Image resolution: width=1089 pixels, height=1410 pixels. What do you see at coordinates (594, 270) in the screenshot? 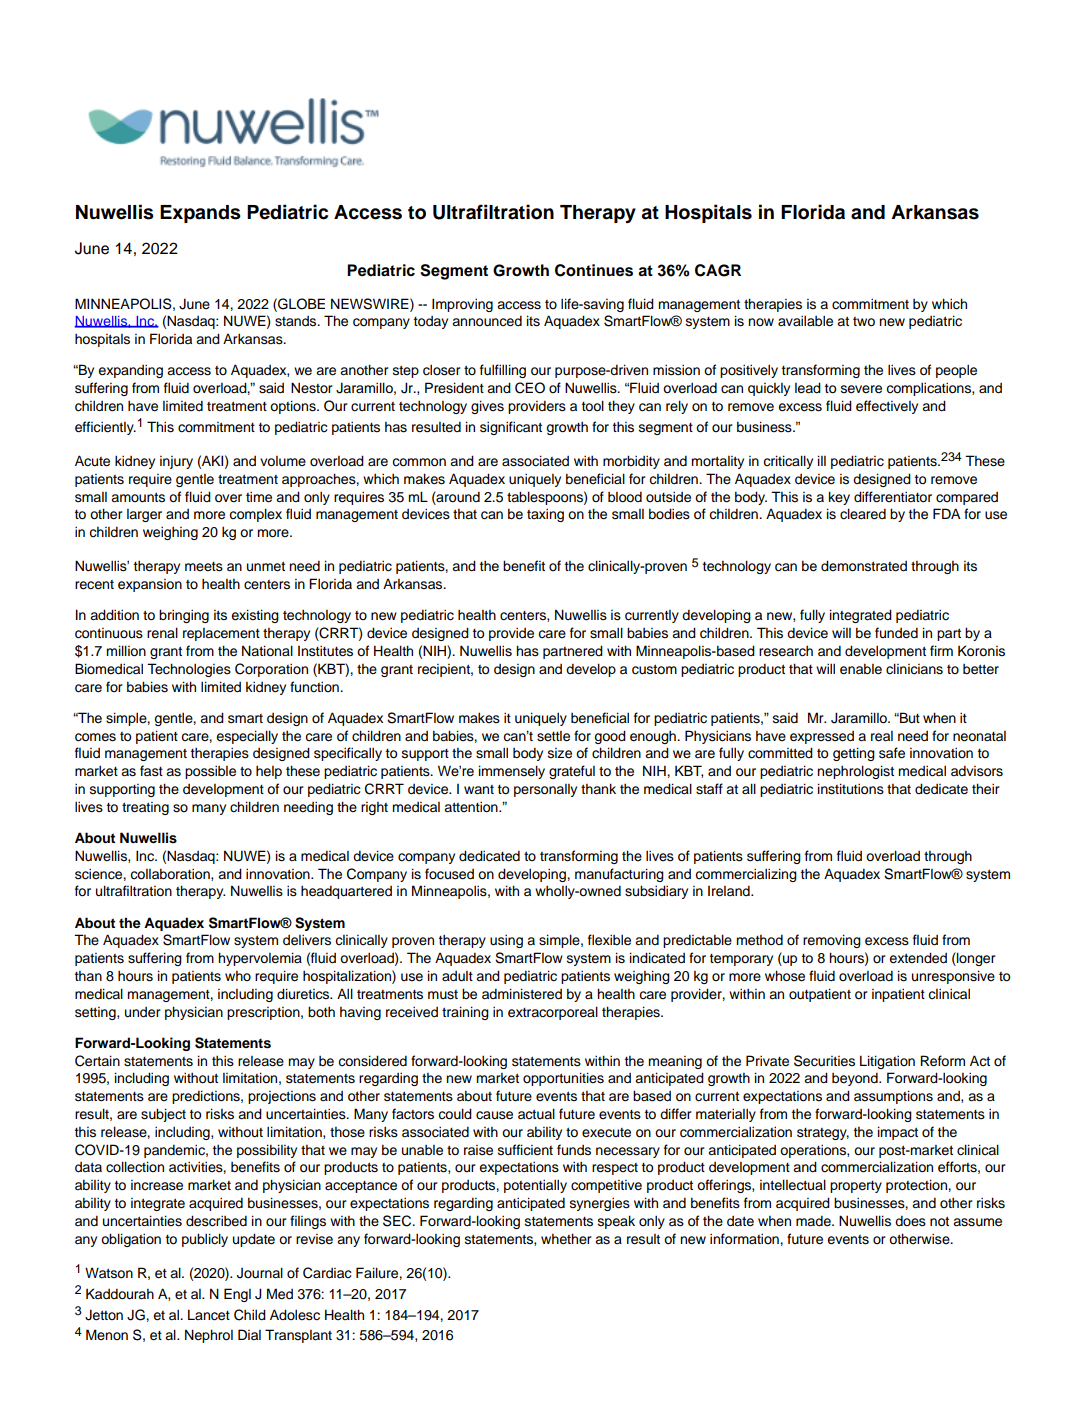
I see `Continues` at bounding box center [594, 270].
